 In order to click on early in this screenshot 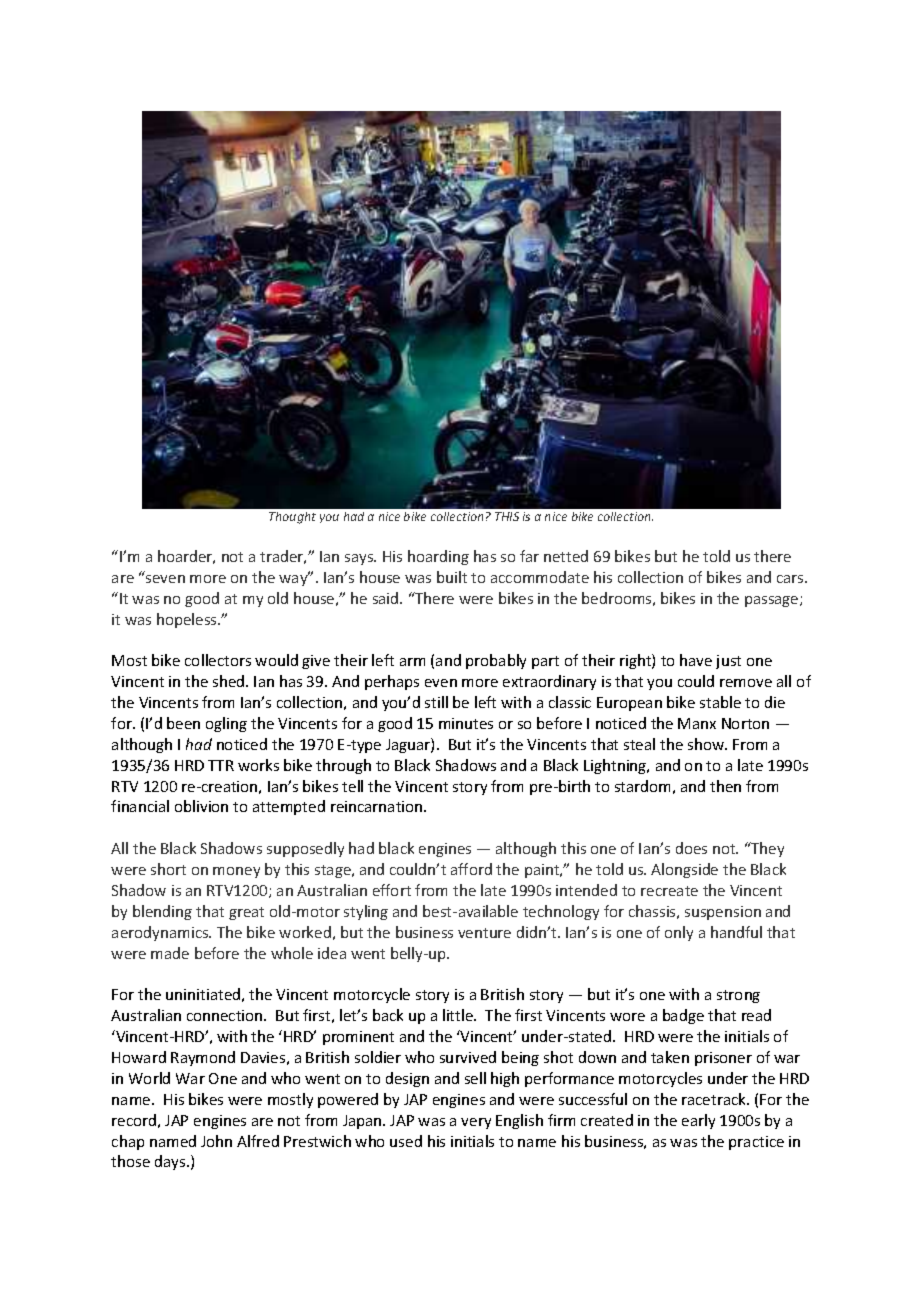, I will do `click(698, 1121)`.
